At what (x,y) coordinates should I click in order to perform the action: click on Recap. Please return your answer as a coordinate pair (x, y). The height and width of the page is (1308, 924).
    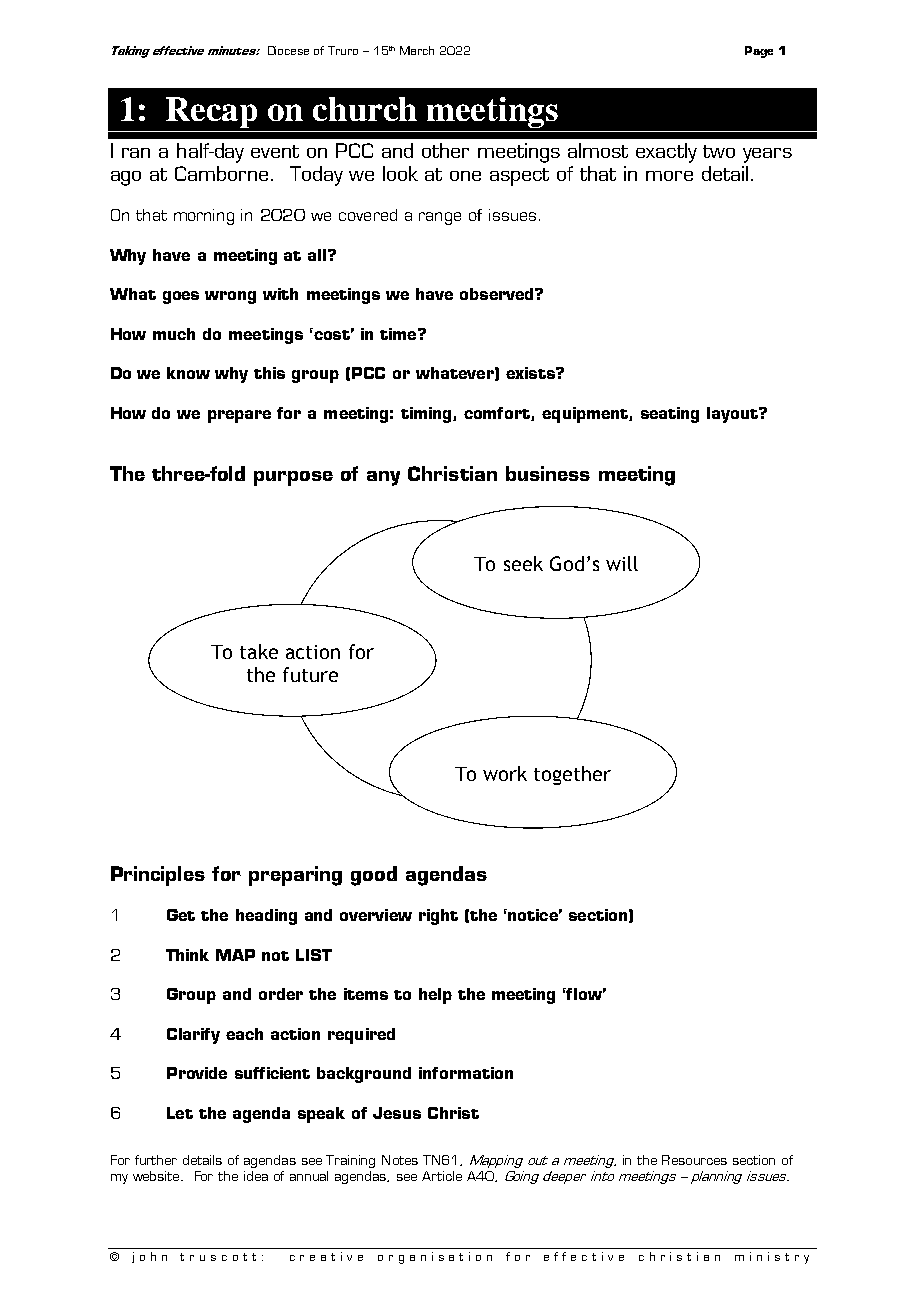
    Looking at the image, I should click on (211, 112).
